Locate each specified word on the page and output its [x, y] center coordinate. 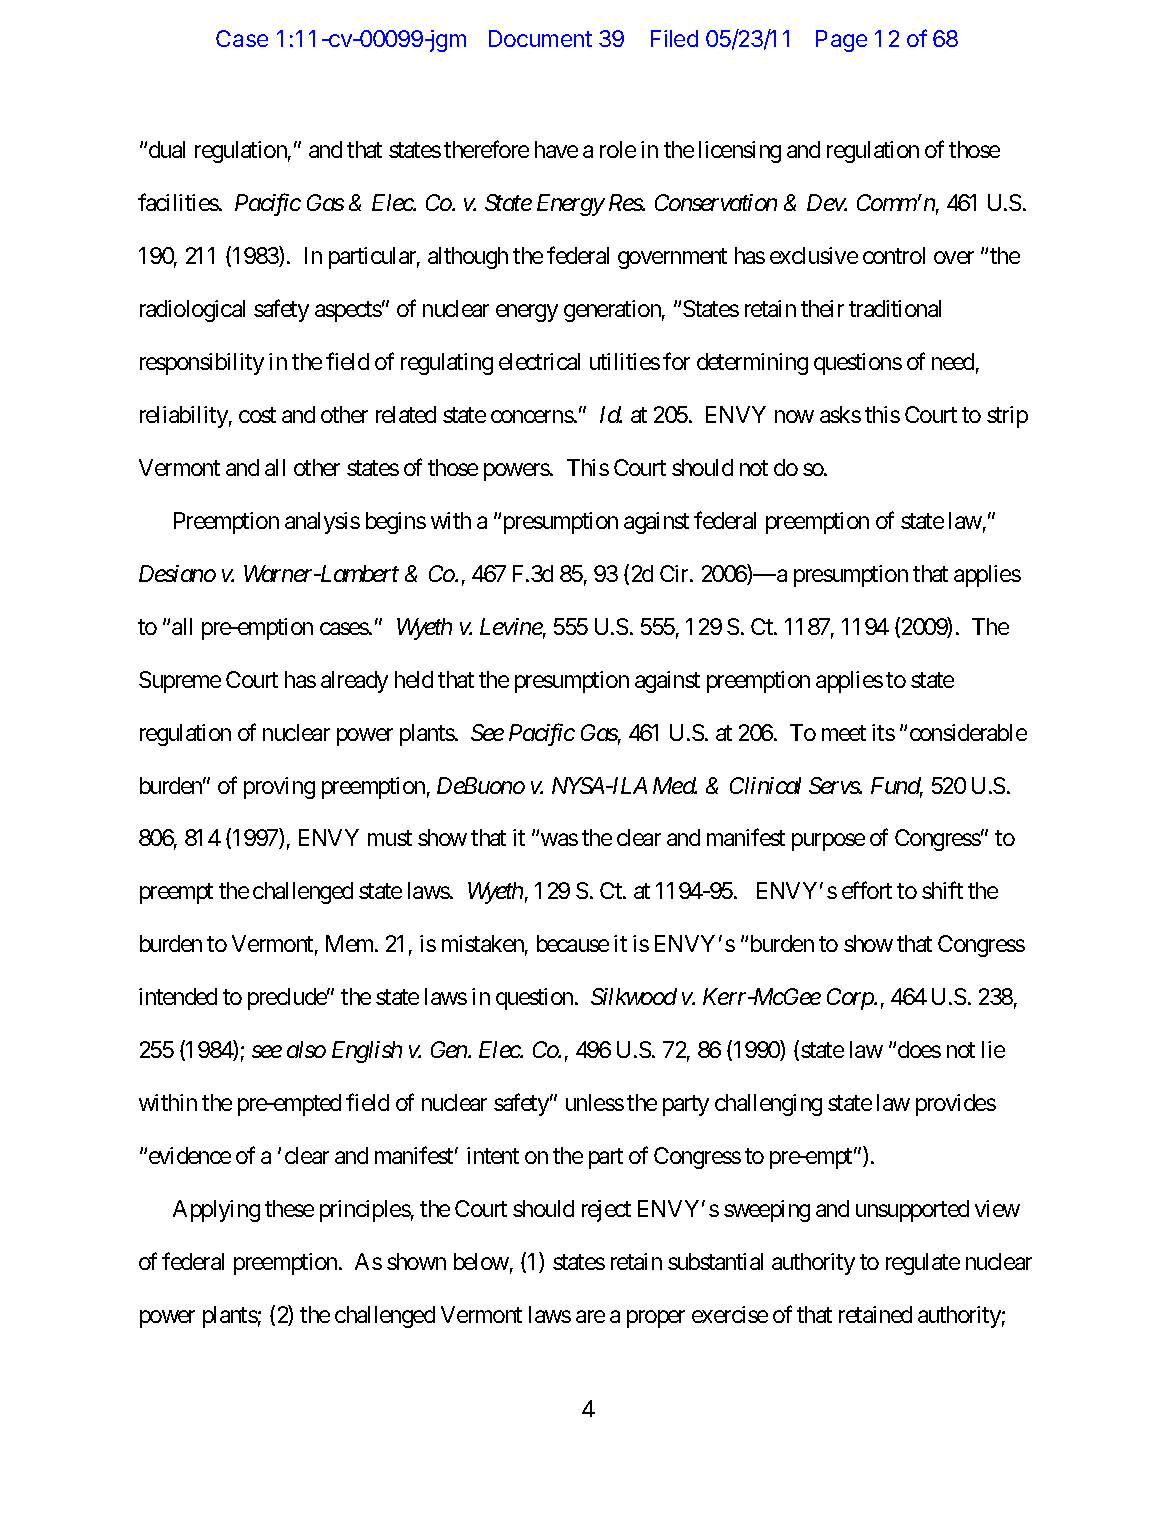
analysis [322, 523]
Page [841, 41]
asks [840, 414]
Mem [351, 943]
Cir [675, 573]
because [573, 943]
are [590, 1316]
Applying [216, 1211]
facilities [178, 202]
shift [942, 890]
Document [540, 38]
